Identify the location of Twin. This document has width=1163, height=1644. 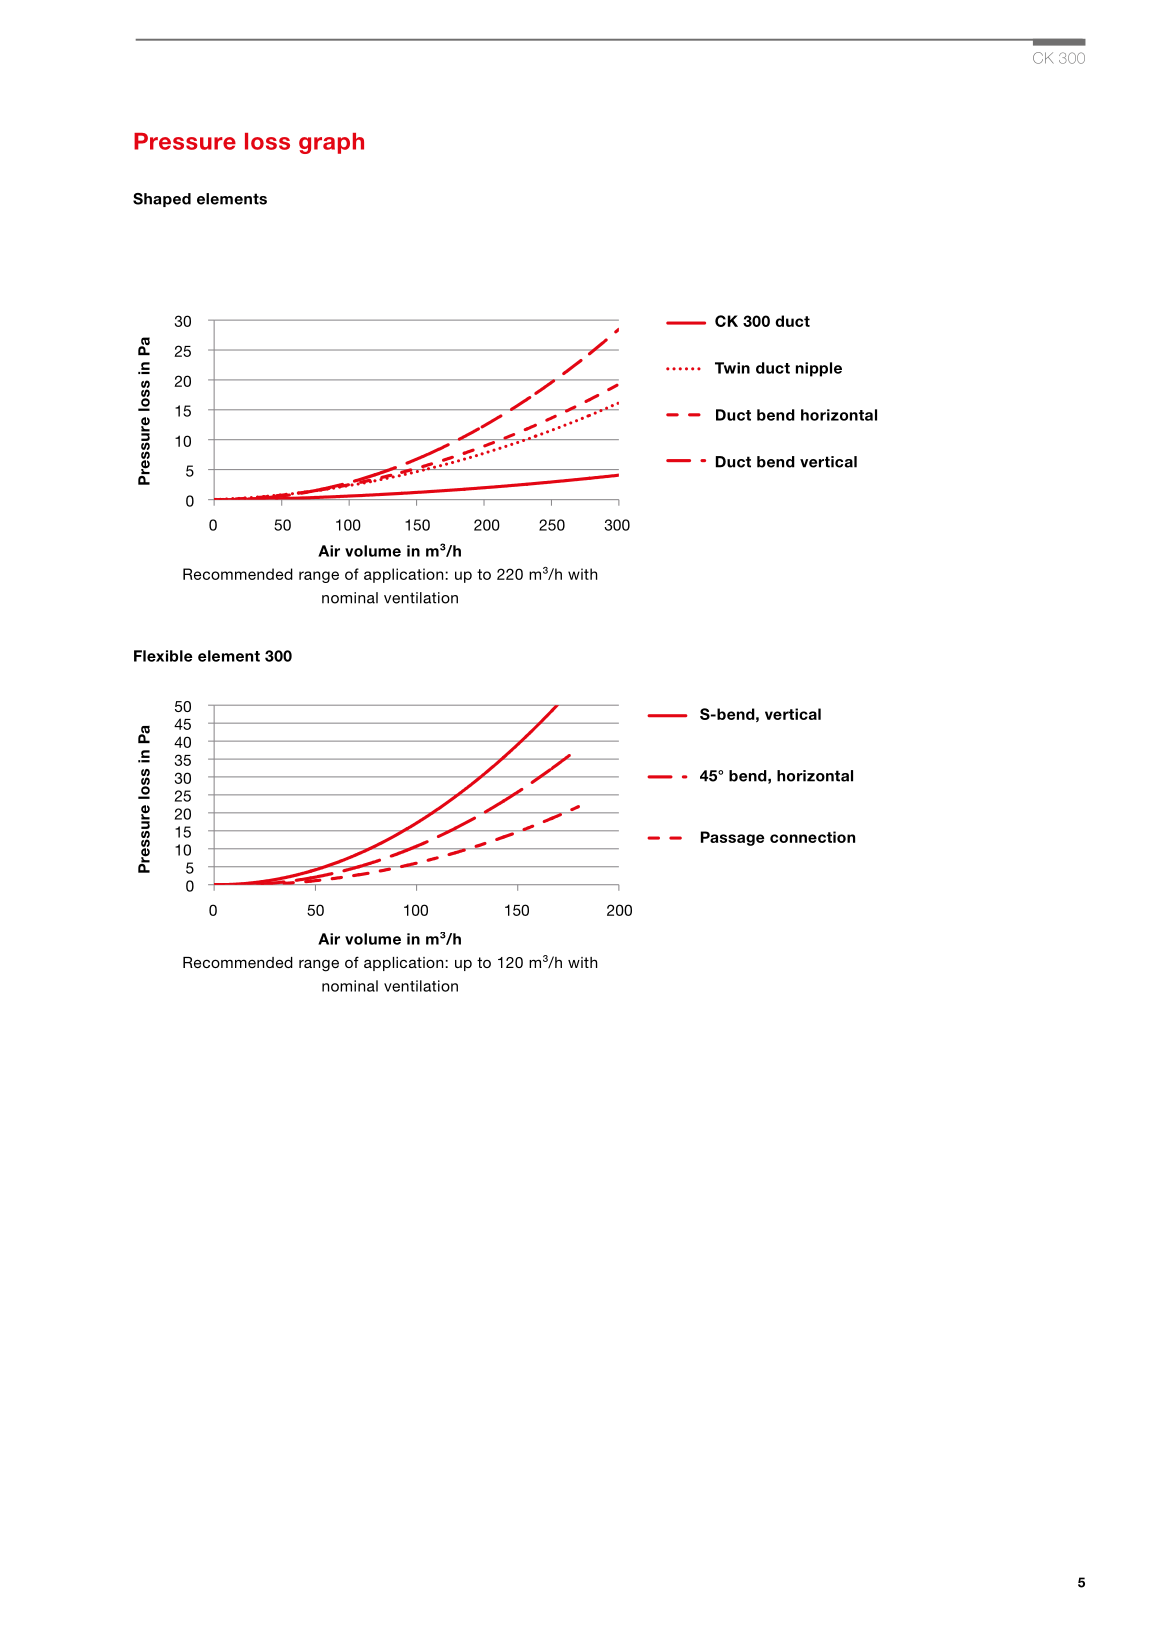
(732, 368).
